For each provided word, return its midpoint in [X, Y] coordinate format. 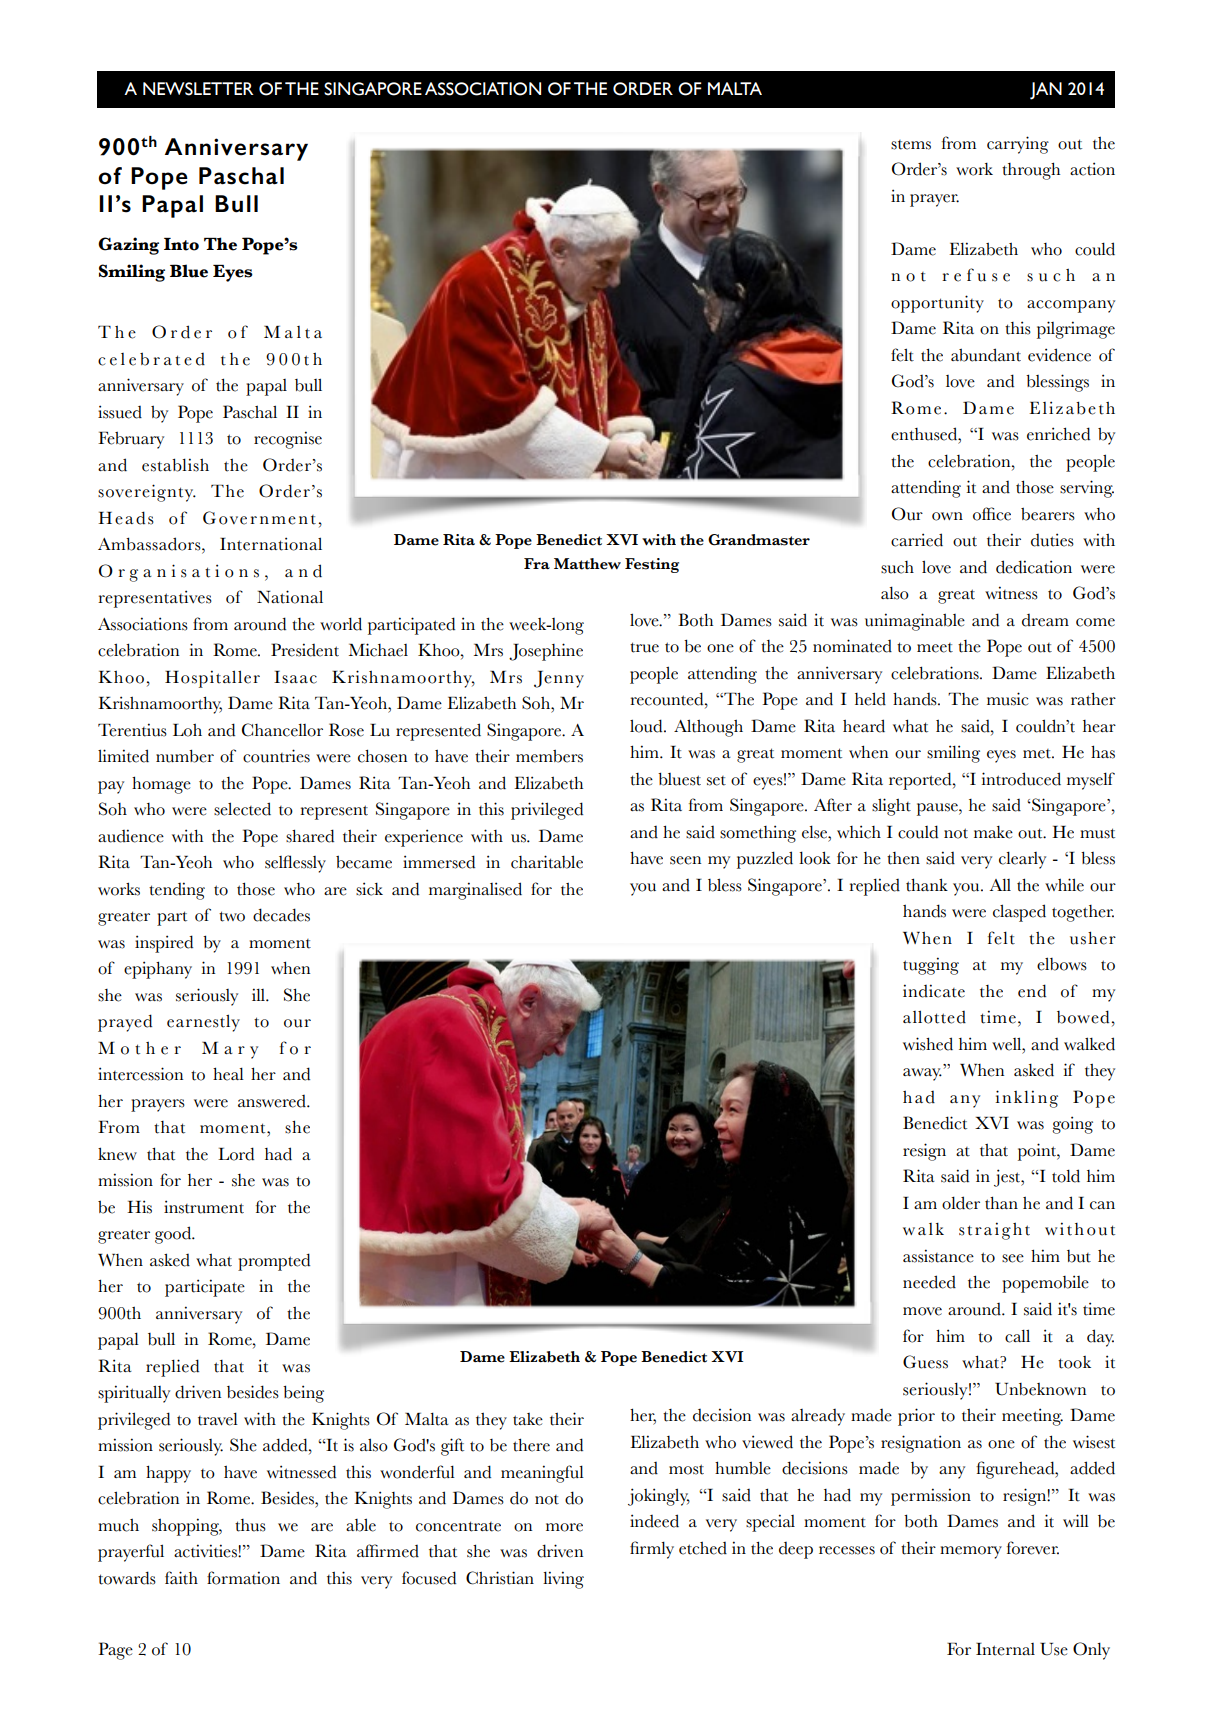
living [563, 1580]
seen [685, 860]
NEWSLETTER [198, 89]
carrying [1018, 145]
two [232, 916]
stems [911, 145]
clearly [1022, 860]
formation [243, 1578]
